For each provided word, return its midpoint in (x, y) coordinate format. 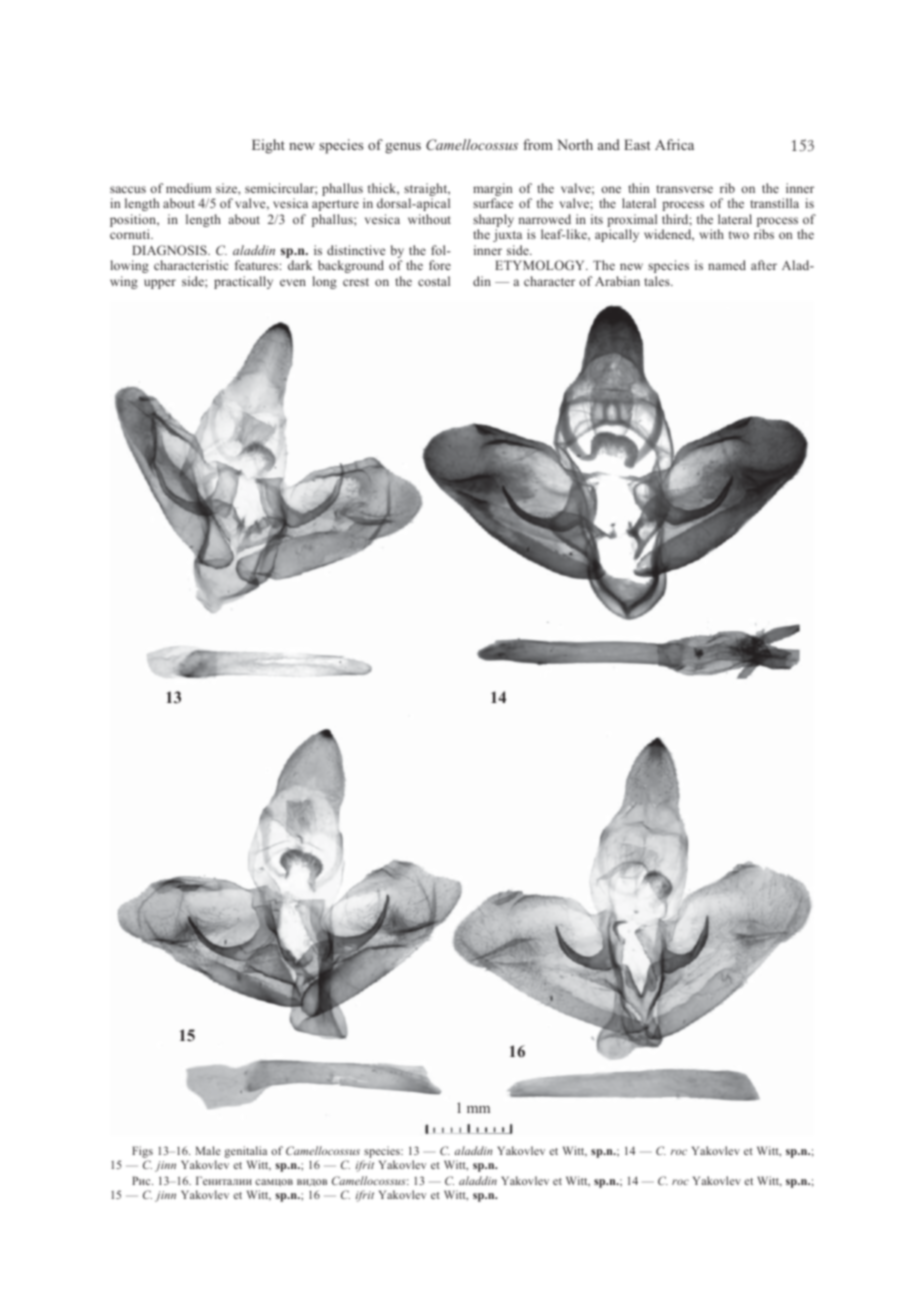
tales (658, 281)
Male (208, 1150)
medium (188, 188)
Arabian (617, 281)
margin (492, 191)
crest (356, 282)
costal (434, 281)
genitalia (245, 1153)
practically (243, 282)
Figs (142, 1153)
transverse (684, 189)
